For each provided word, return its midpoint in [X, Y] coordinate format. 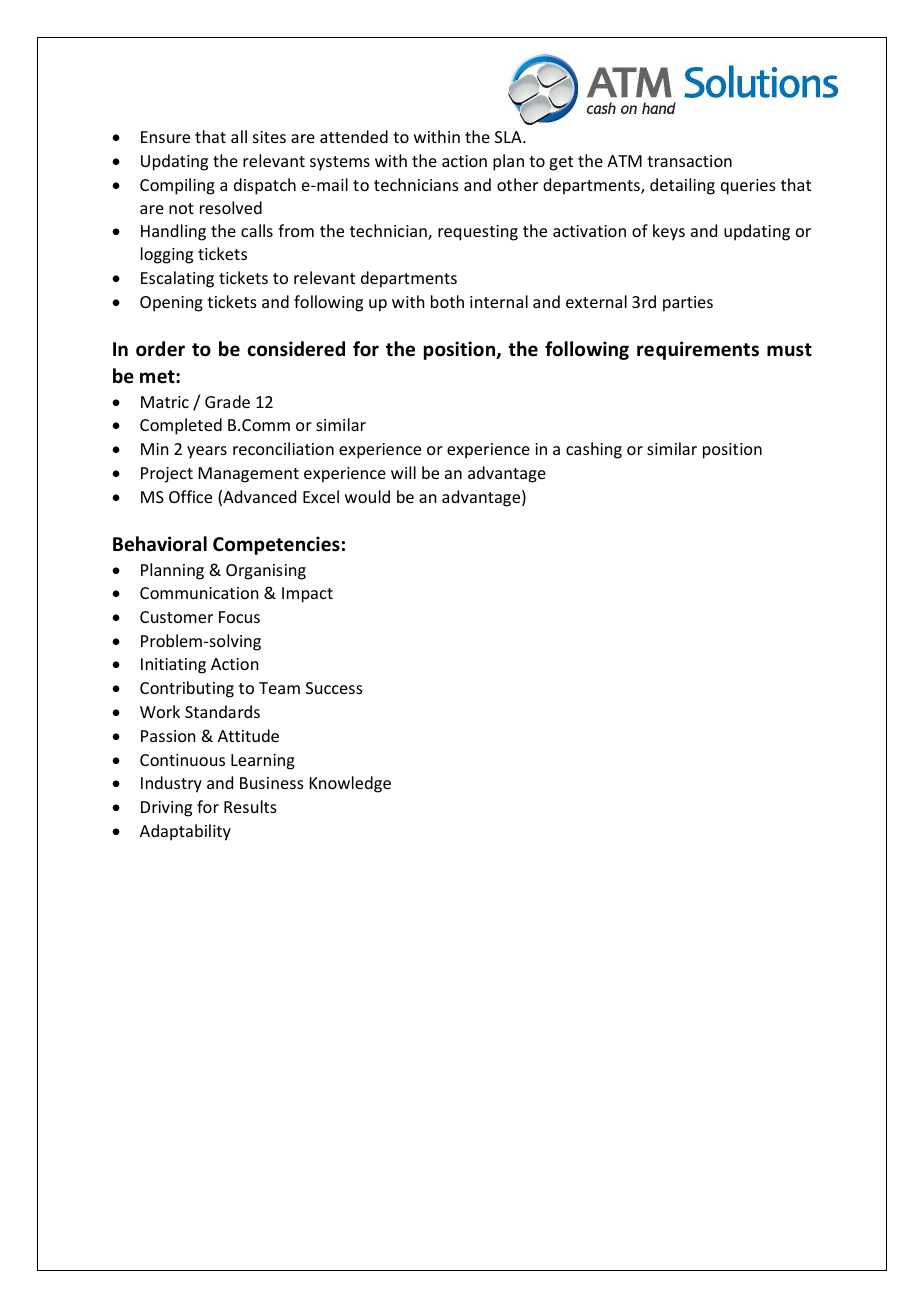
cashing [594, 450]
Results [250, 806]
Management [249, 475]
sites [269, 137]
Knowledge [350, 784]
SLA [509, 137]
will [403, 472]
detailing [682, 186]
